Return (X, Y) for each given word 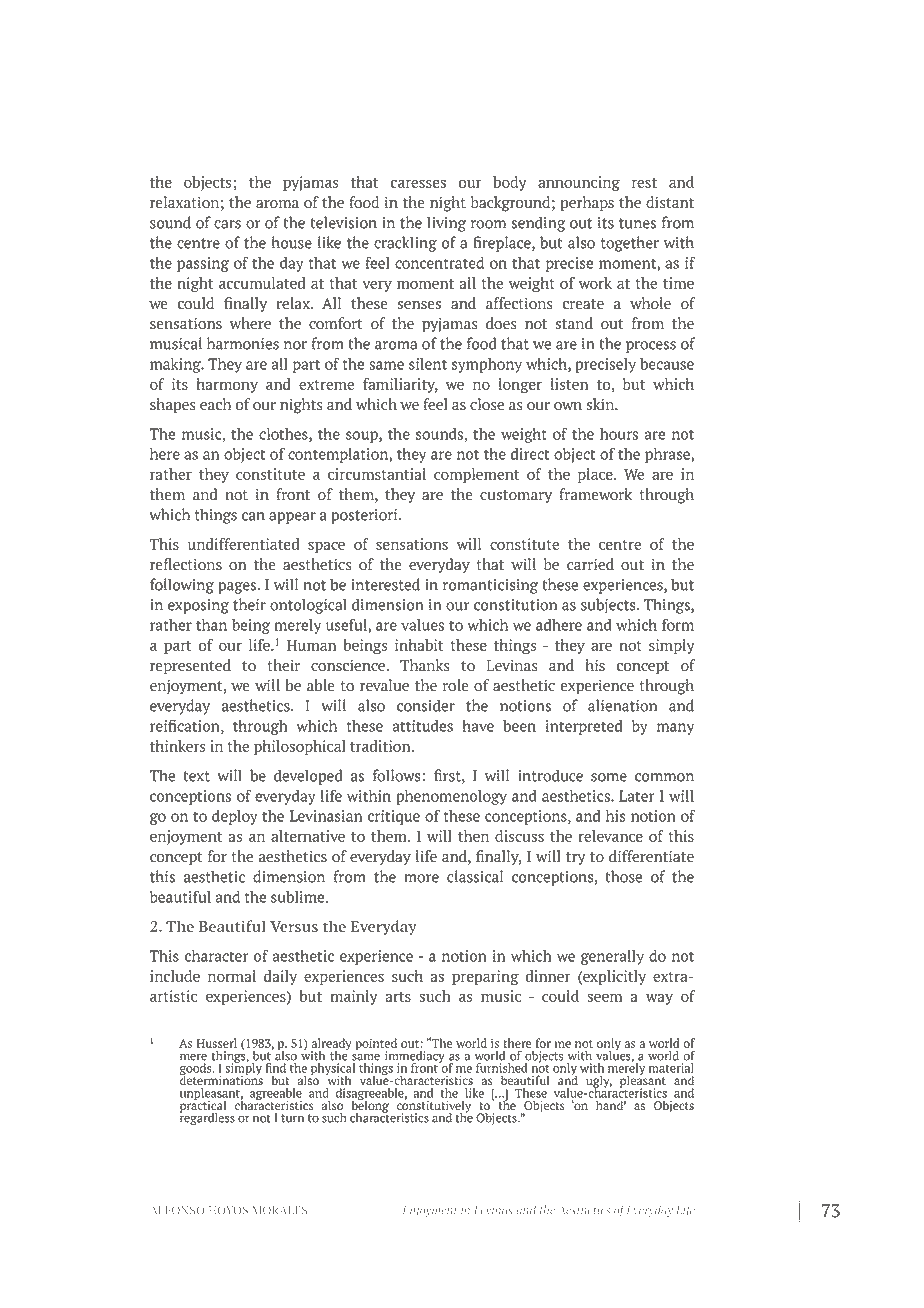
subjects (609, 606)
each (215, 404)
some (609, 777)
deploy (235, 817)
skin (602, 404)
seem (604, 997)
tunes (637, 223)
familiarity (400, 385)
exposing (198, 606)
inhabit (419, 645)
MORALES (279, 1210)
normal (232, 976)
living (446, 224)
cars (227, 224)
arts (398, 997)
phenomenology (451, 797)
